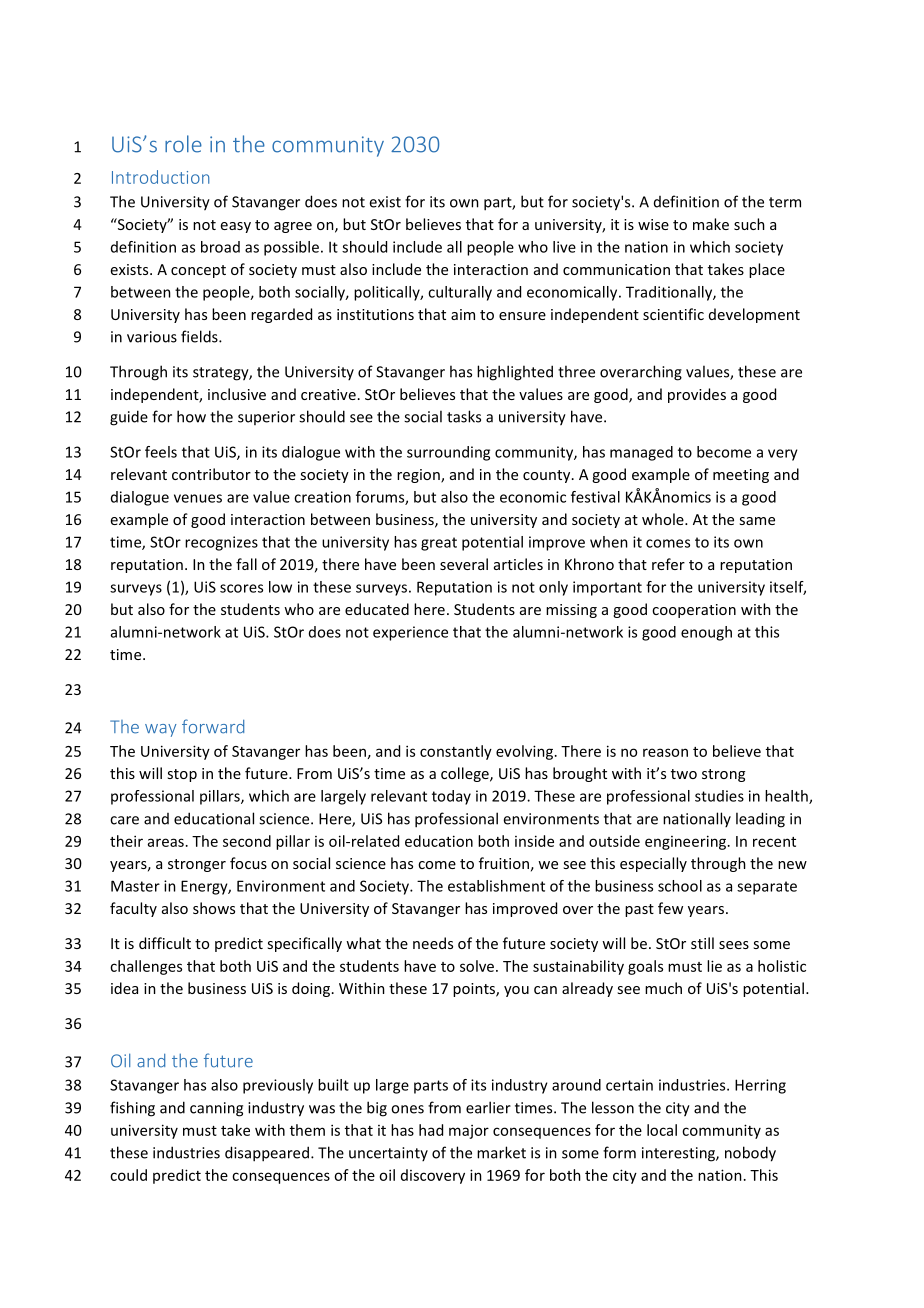 The height and width of the image is (1308, 924). What do you see at coordinates (216, 1109) in the image?
I see `canning` at bounding box center [216, 1109].
